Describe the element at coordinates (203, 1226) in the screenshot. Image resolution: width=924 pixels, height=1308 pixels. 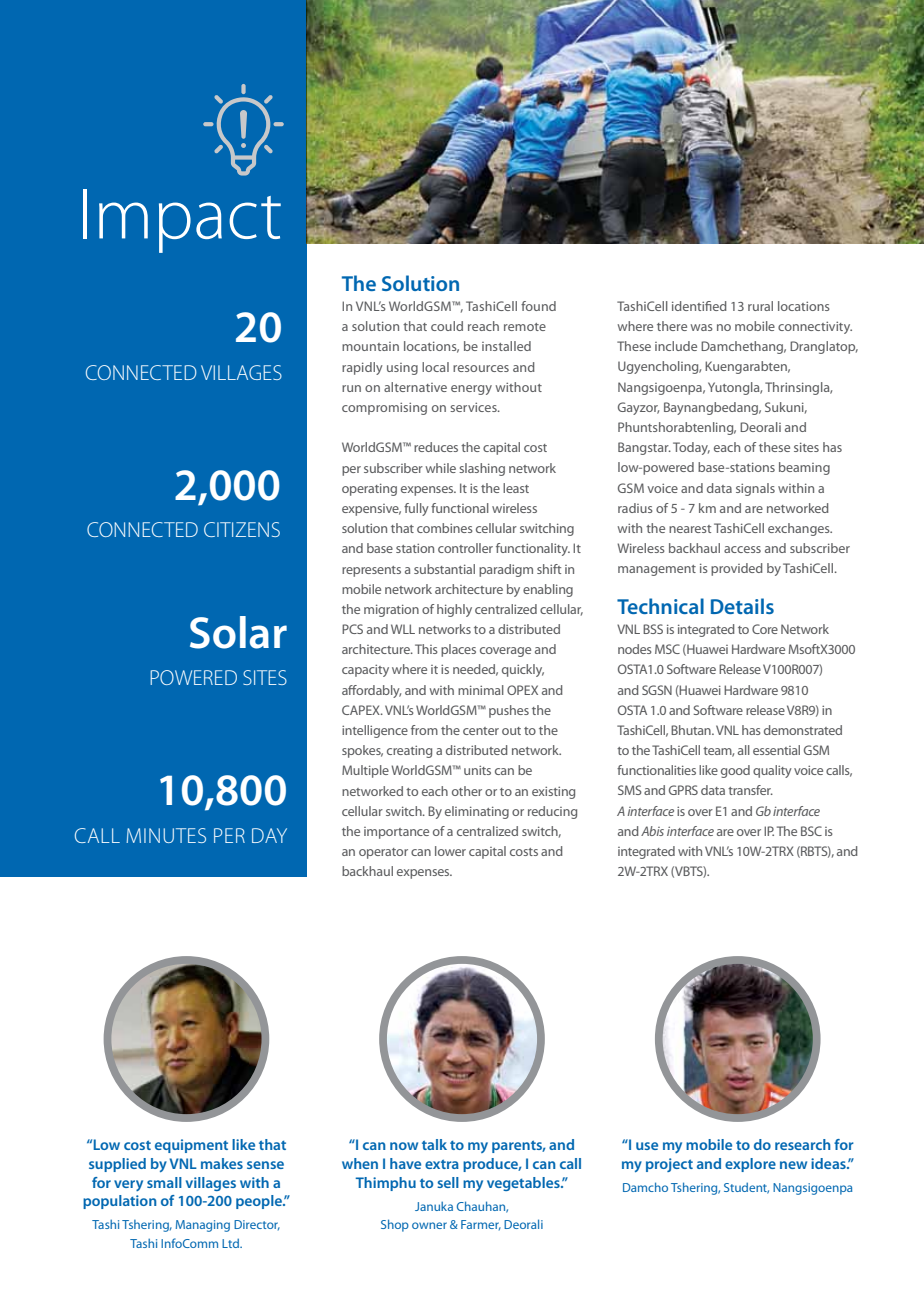
I see `Managing` at that location.
